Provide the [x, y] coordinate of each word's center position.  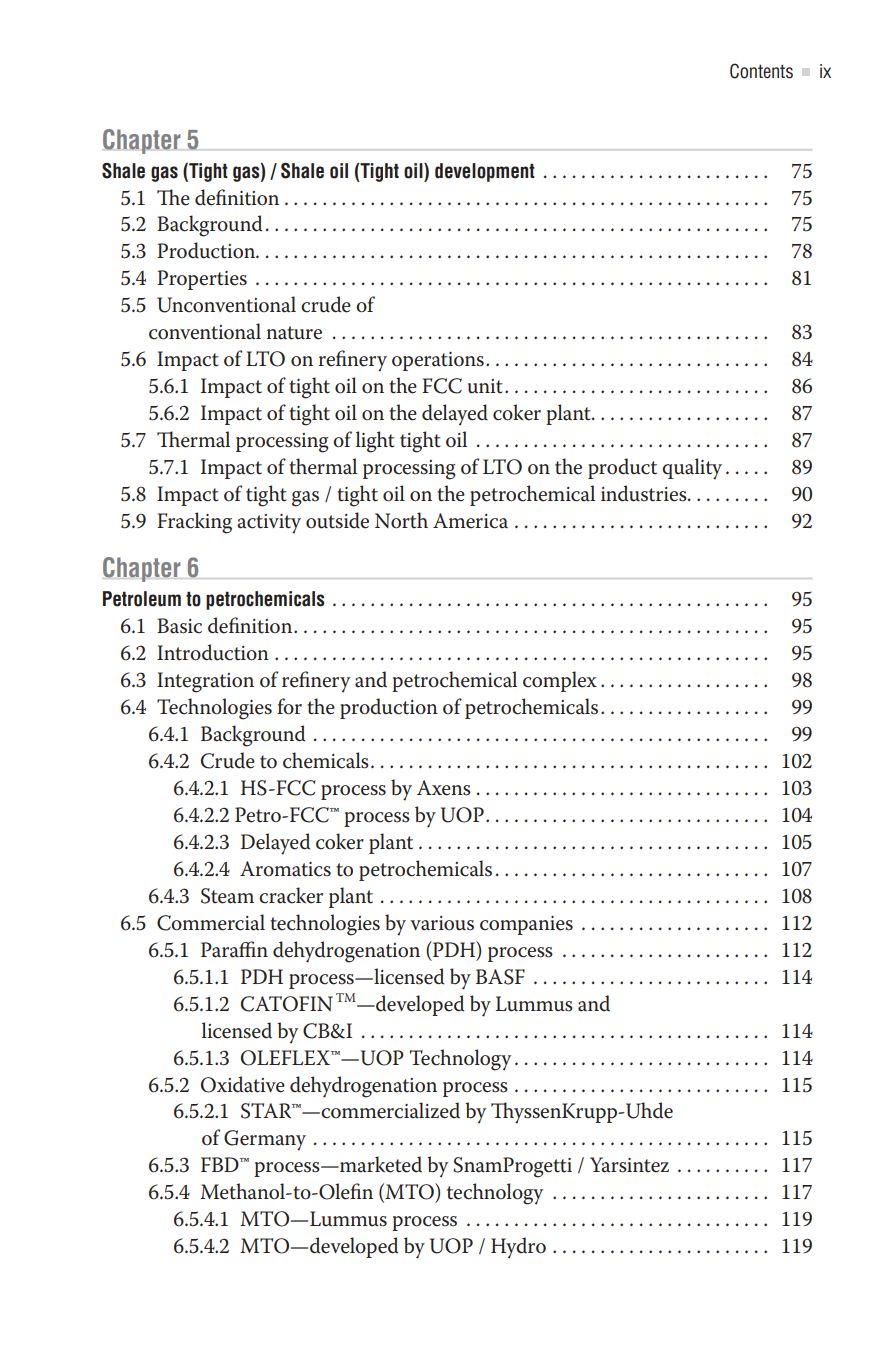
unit [485, 386]
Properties [202, 280]
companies [526, 925]
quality [692, 469]
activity [269, 524]
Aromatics [285, 869]
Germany [265, 1140]
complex [560, 681]
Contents [761, 71]
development [485, 172]
